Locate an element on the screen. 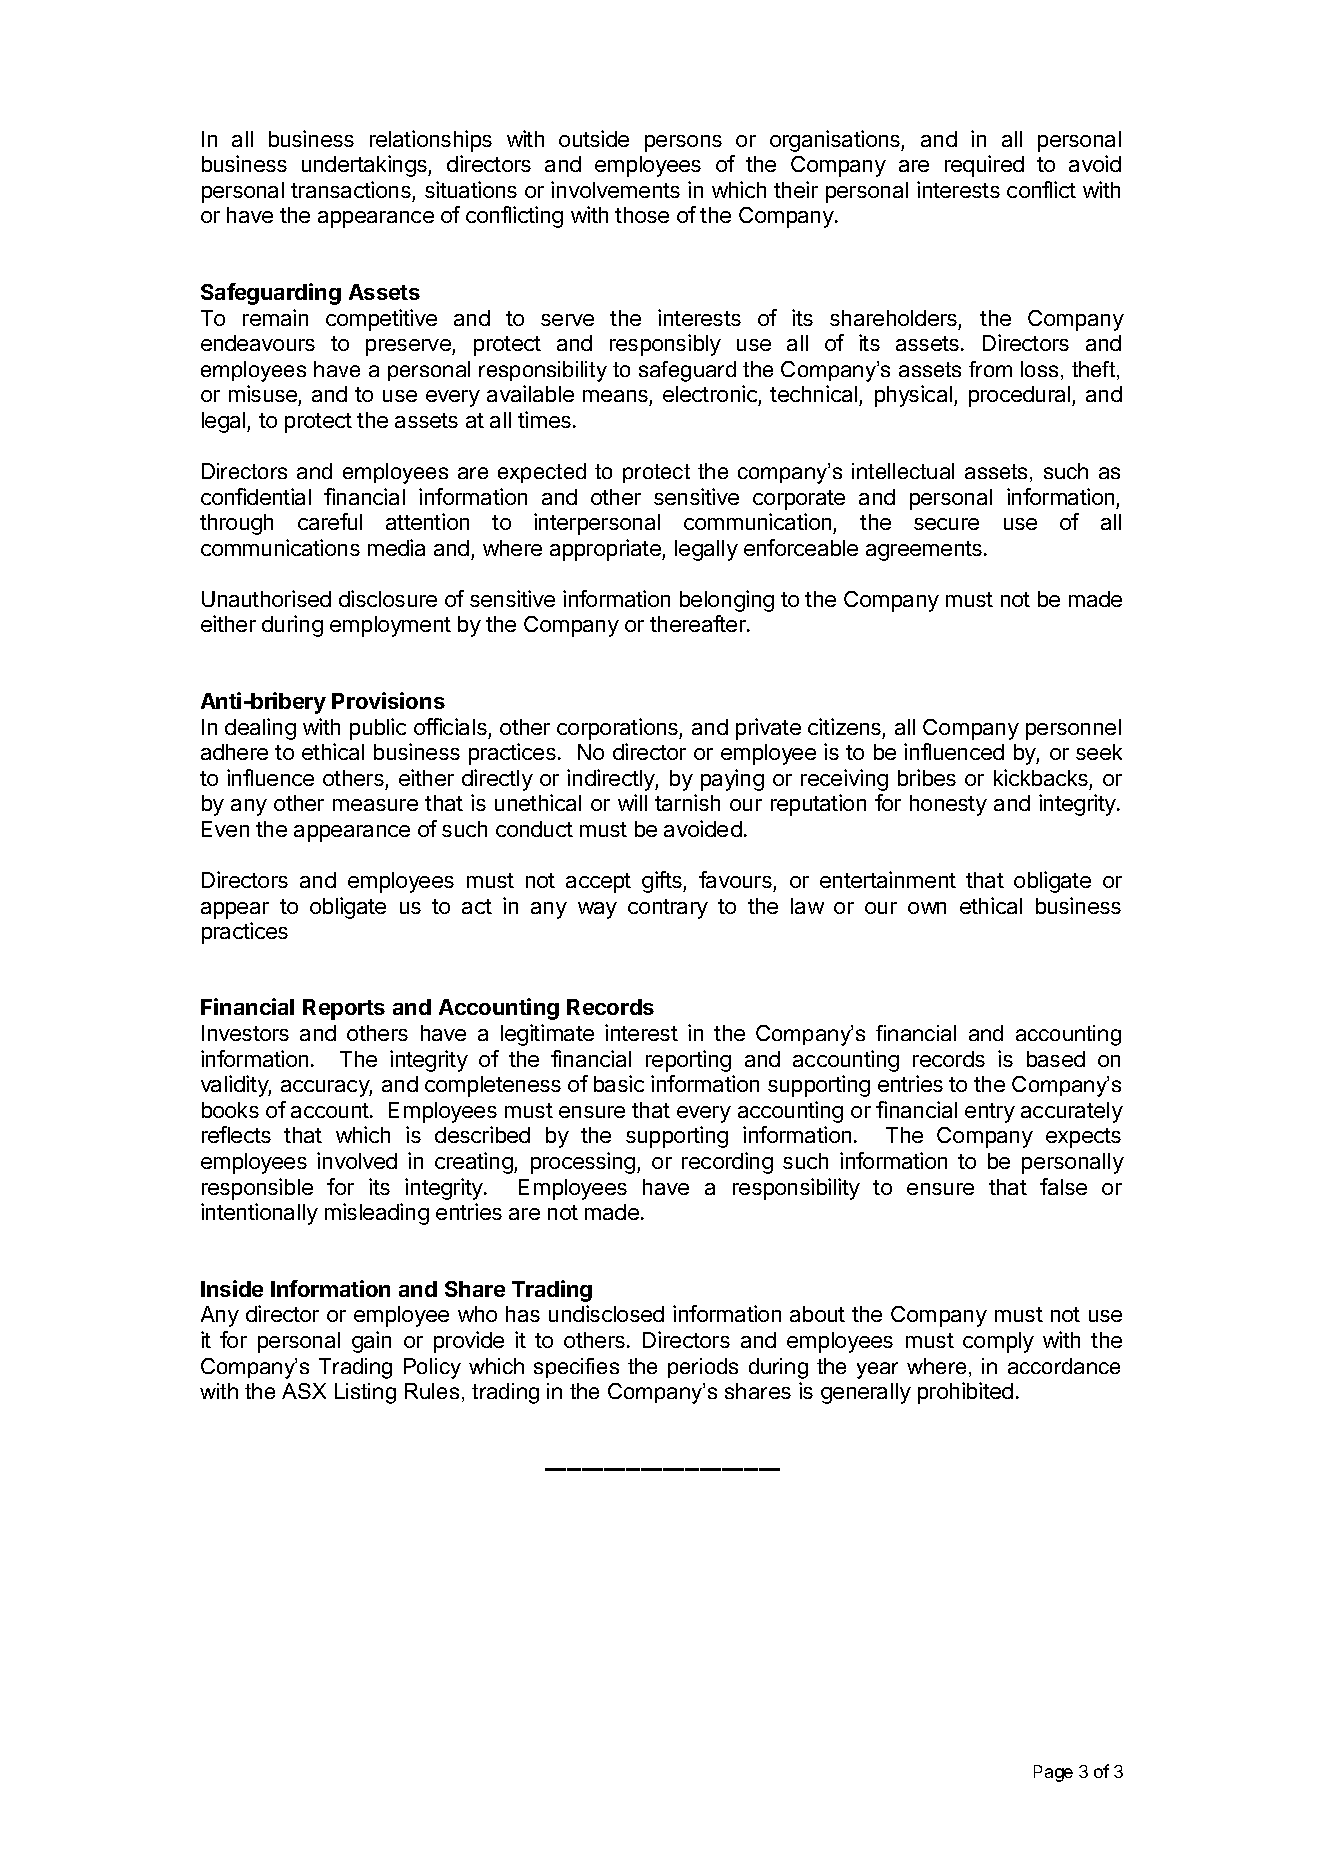  Reports is located at coordinates (344, 1009).
